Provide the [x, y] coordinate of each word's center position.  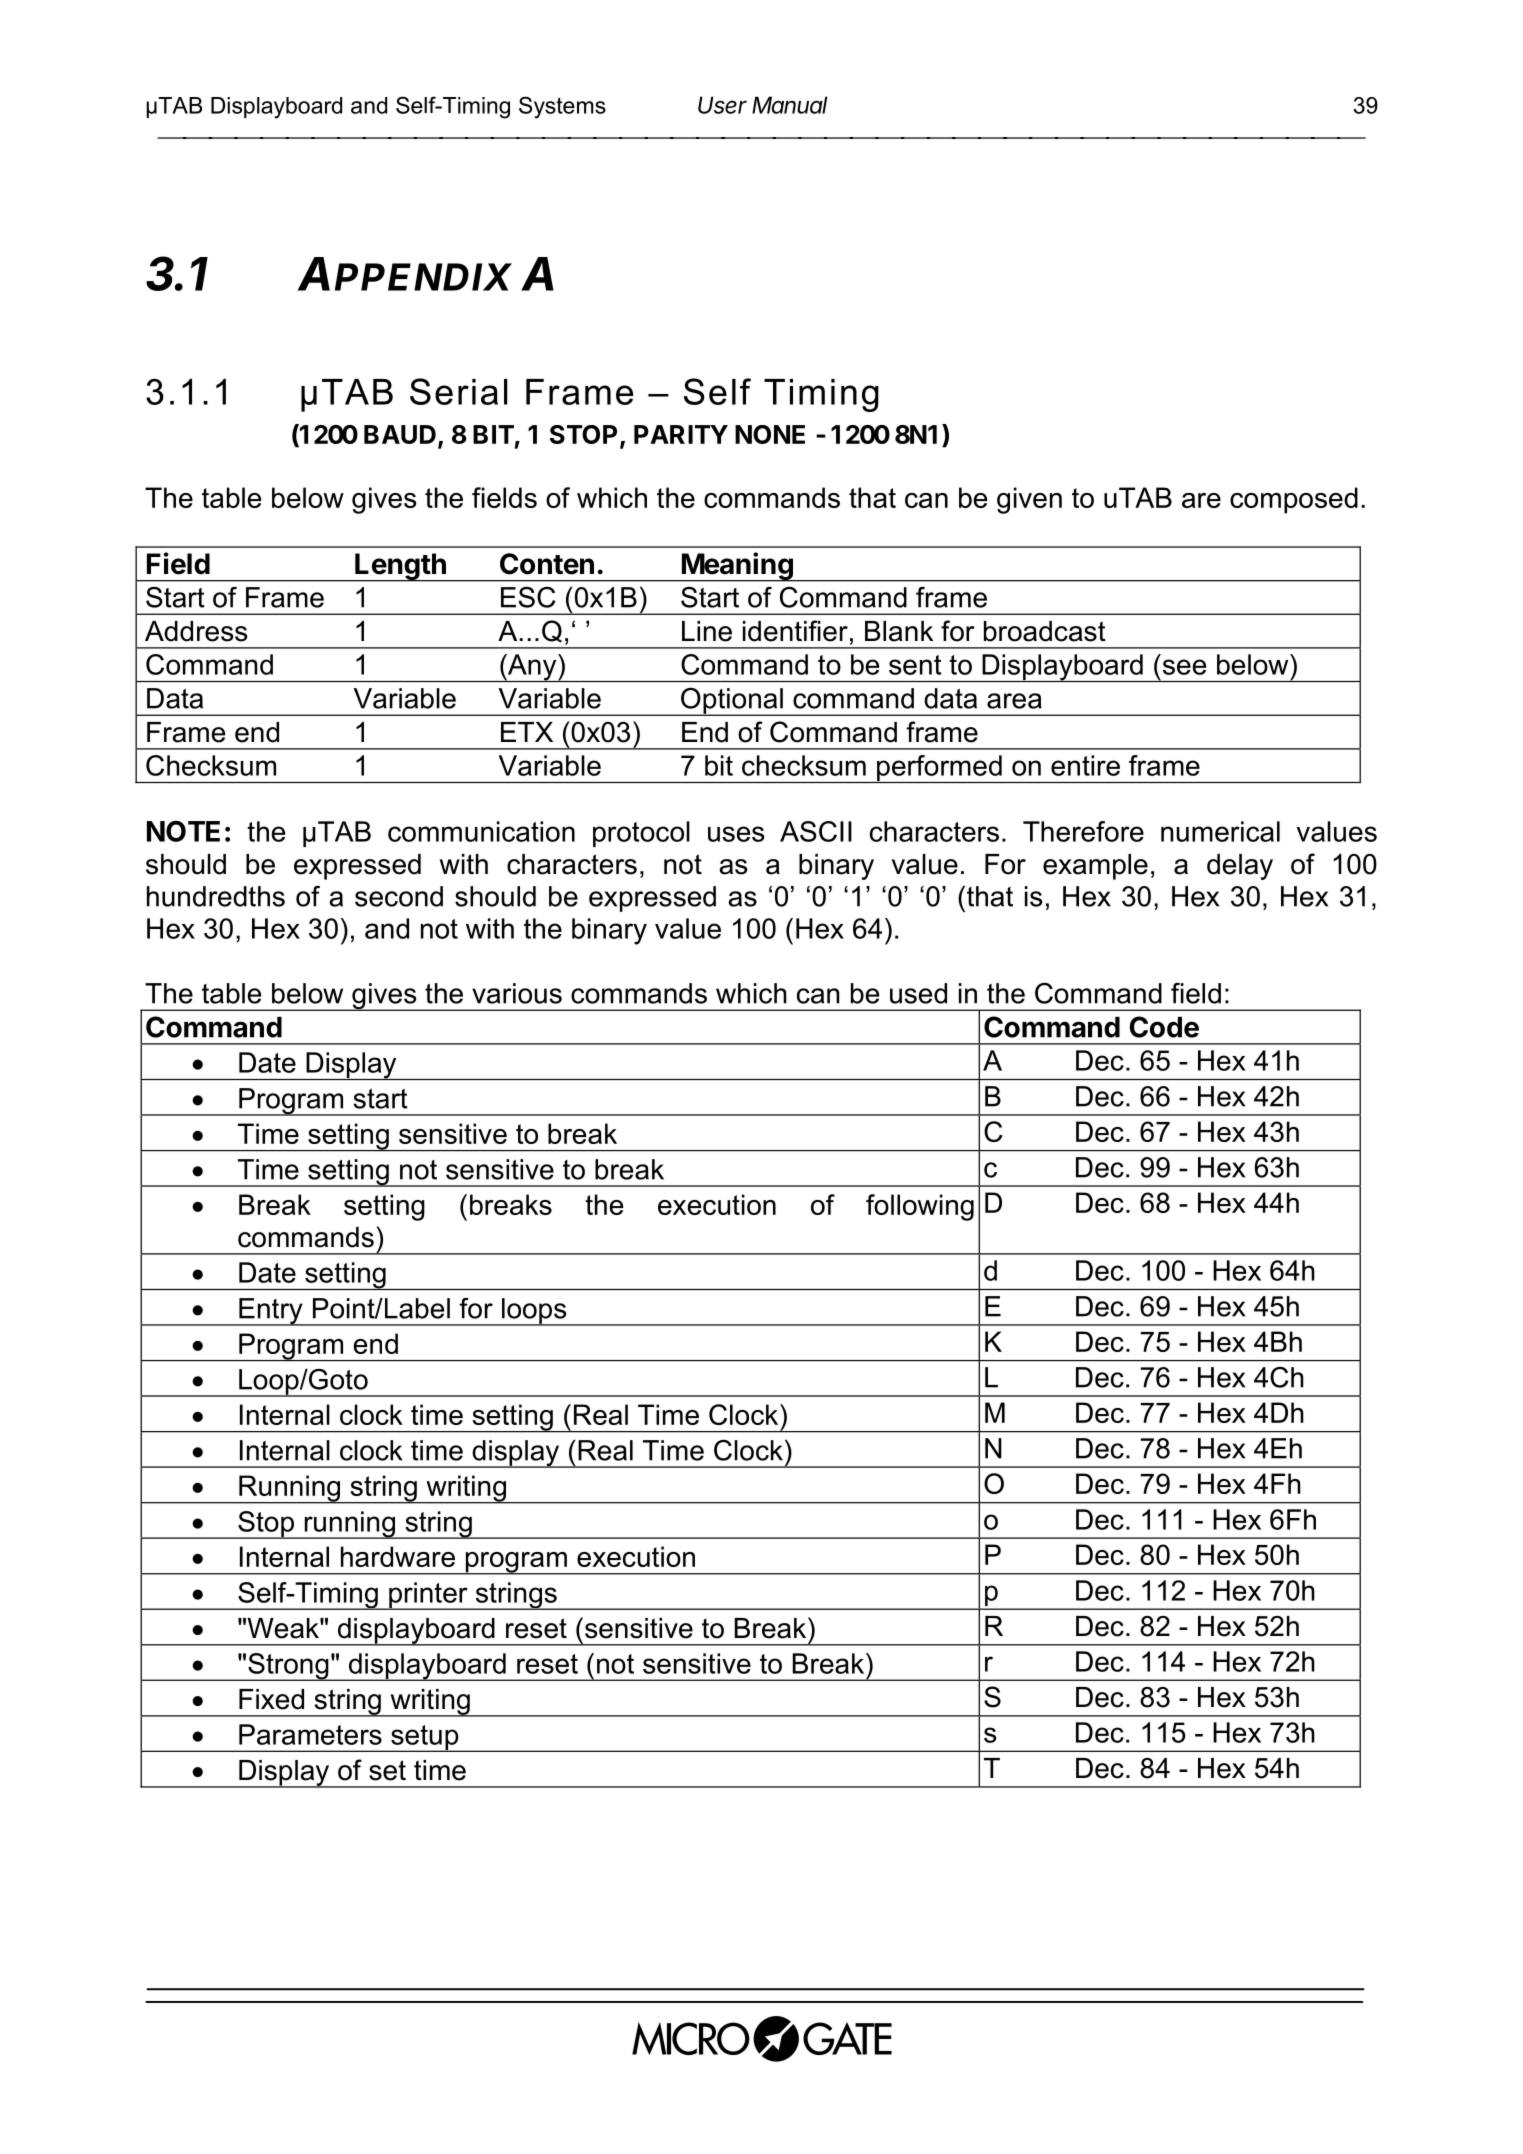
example [1095, 867]
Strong [288, 1667]
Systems [562, 107]
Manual [789, 105]
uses [736, 834]
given [1029, 500]
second [399, 896]
